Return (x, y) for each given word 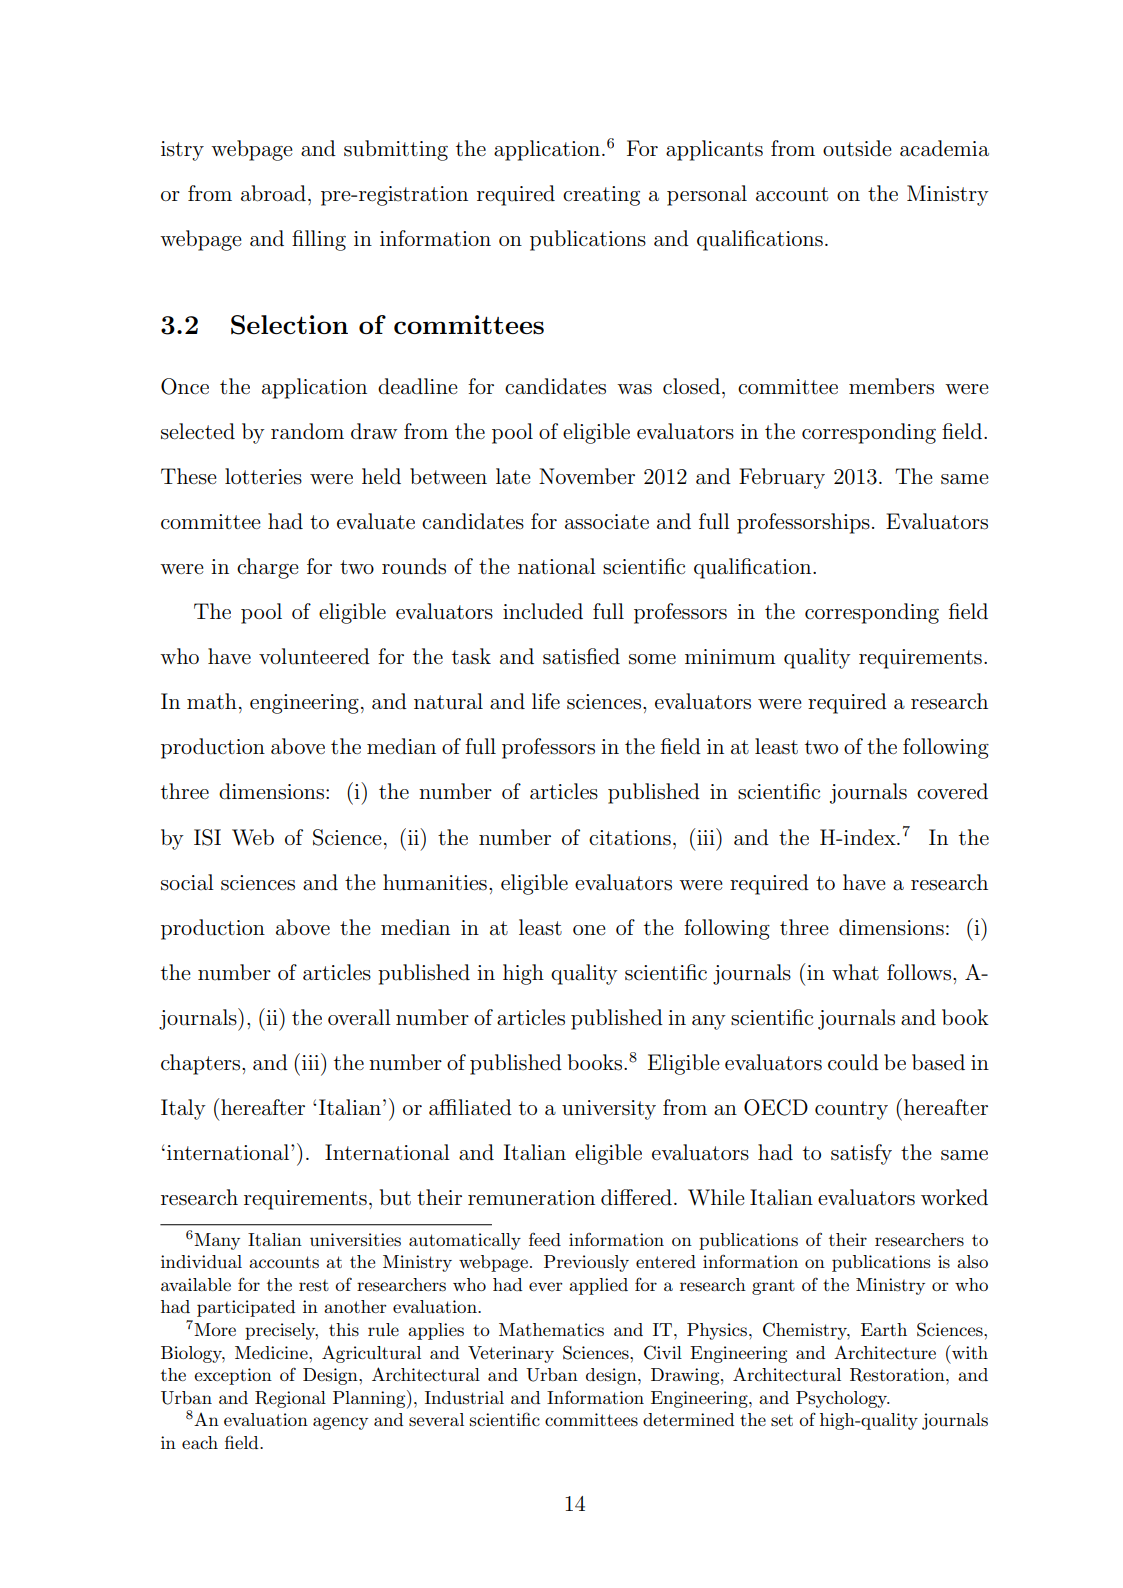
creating (601, 196)
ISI (207, 837)
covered (952, 791)
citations (630, 838)
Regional (290, 1399)
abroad (273, 193)
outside (857, 148)
